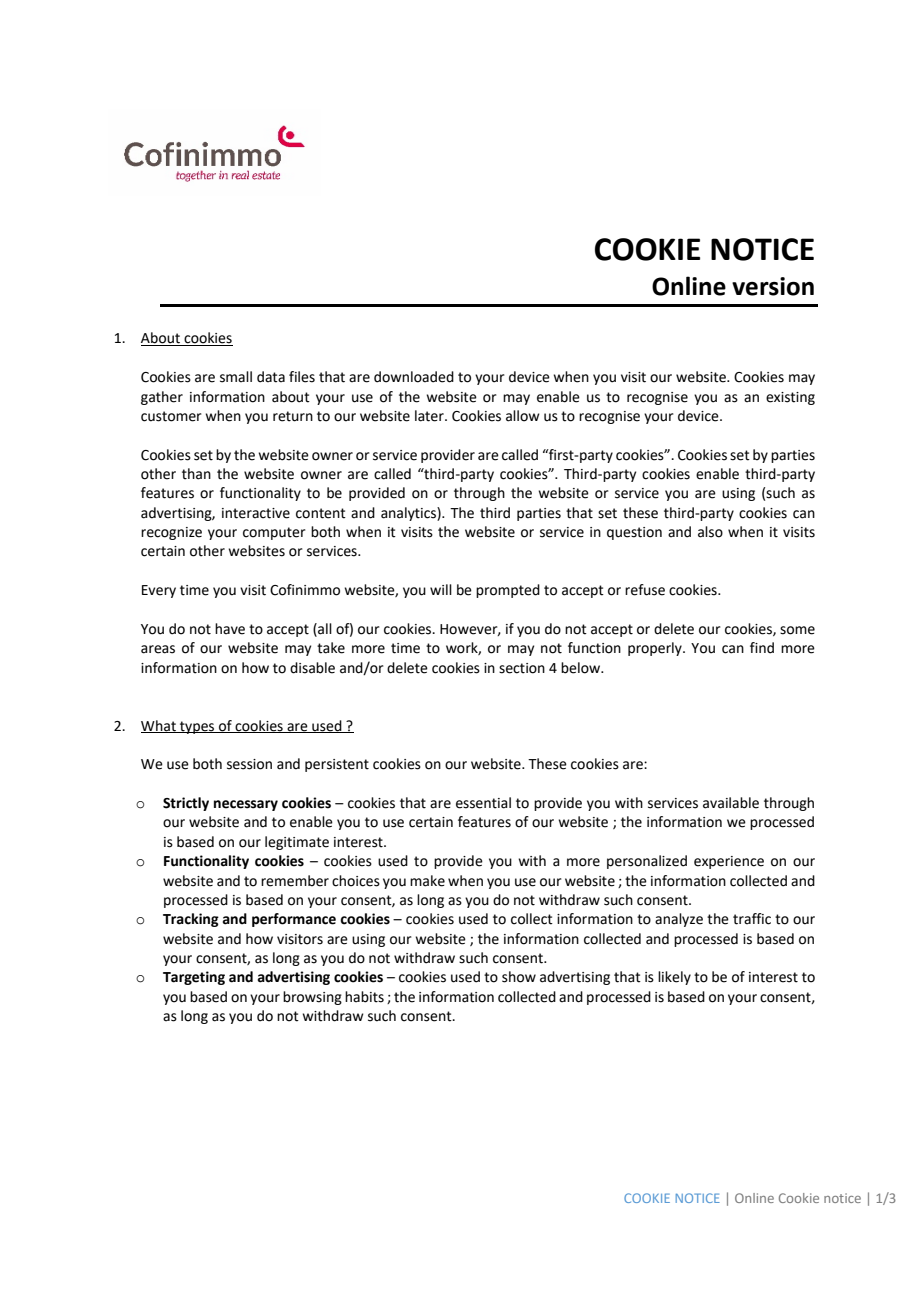 This document has width=924, height=1308. I want to click on section, so click(522, 668).
